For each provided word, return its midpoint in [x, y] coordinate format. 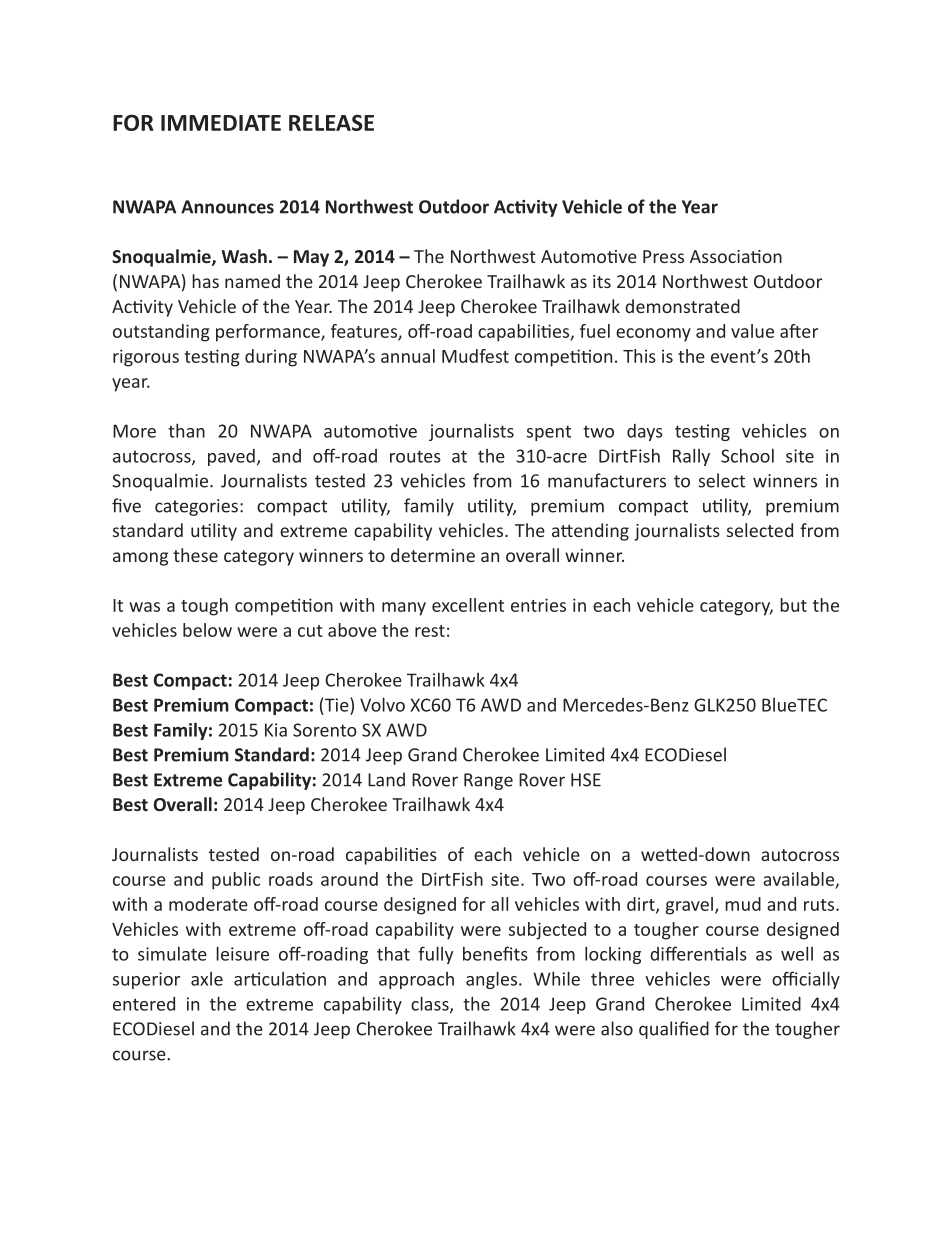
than [186, 430]
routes [415, 456]
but [793, 605]
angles [493, 980]
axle [207, 979]
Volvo [382, 704]
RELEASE [331, 122]
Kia [276, 730]
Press [663, 256]
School [747, 456]
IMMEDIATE [221, 123]
